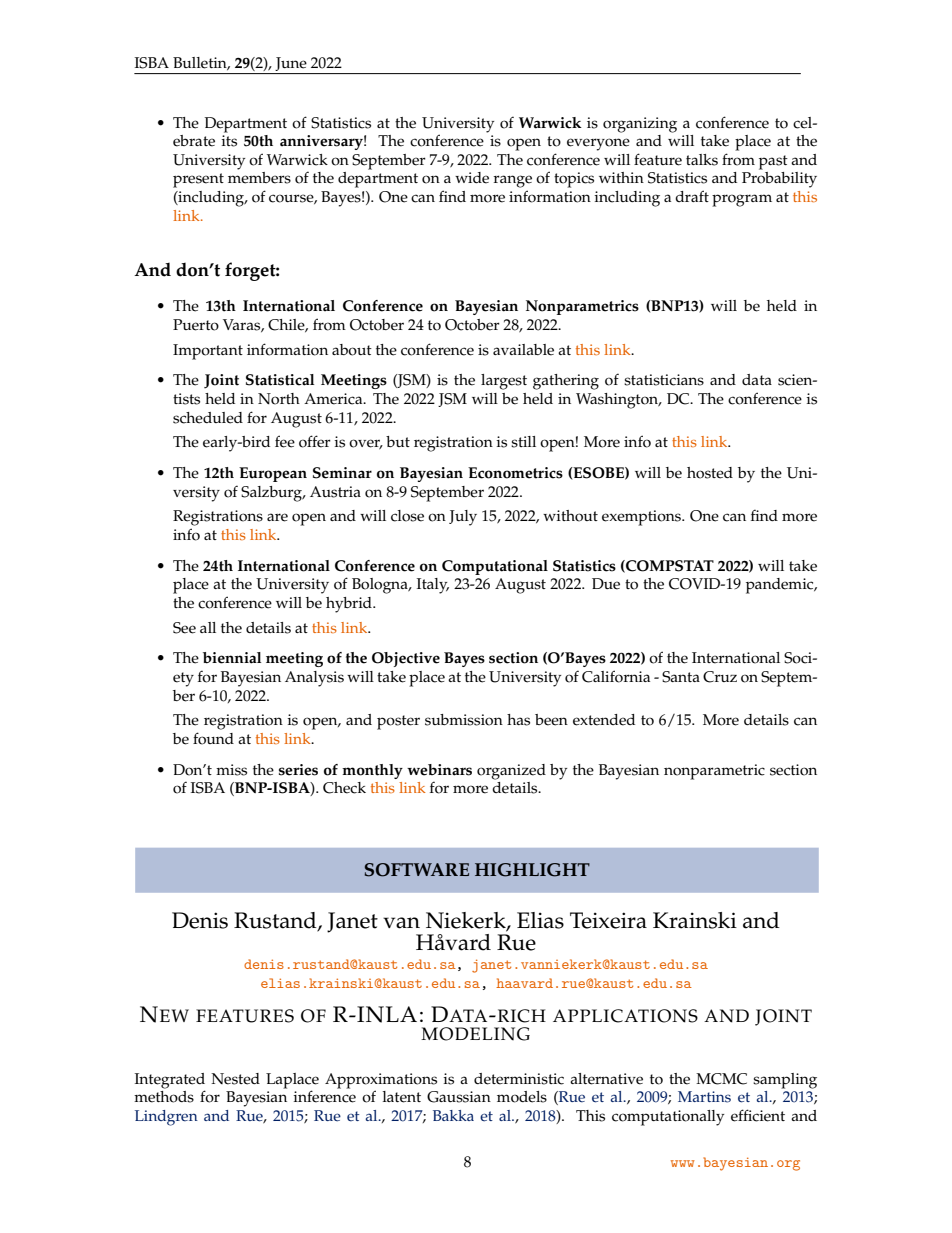 The height and width of the page is (1233, 952). Describe the element at coordinates (472, 178) in the page. I see `wide` at that location.
